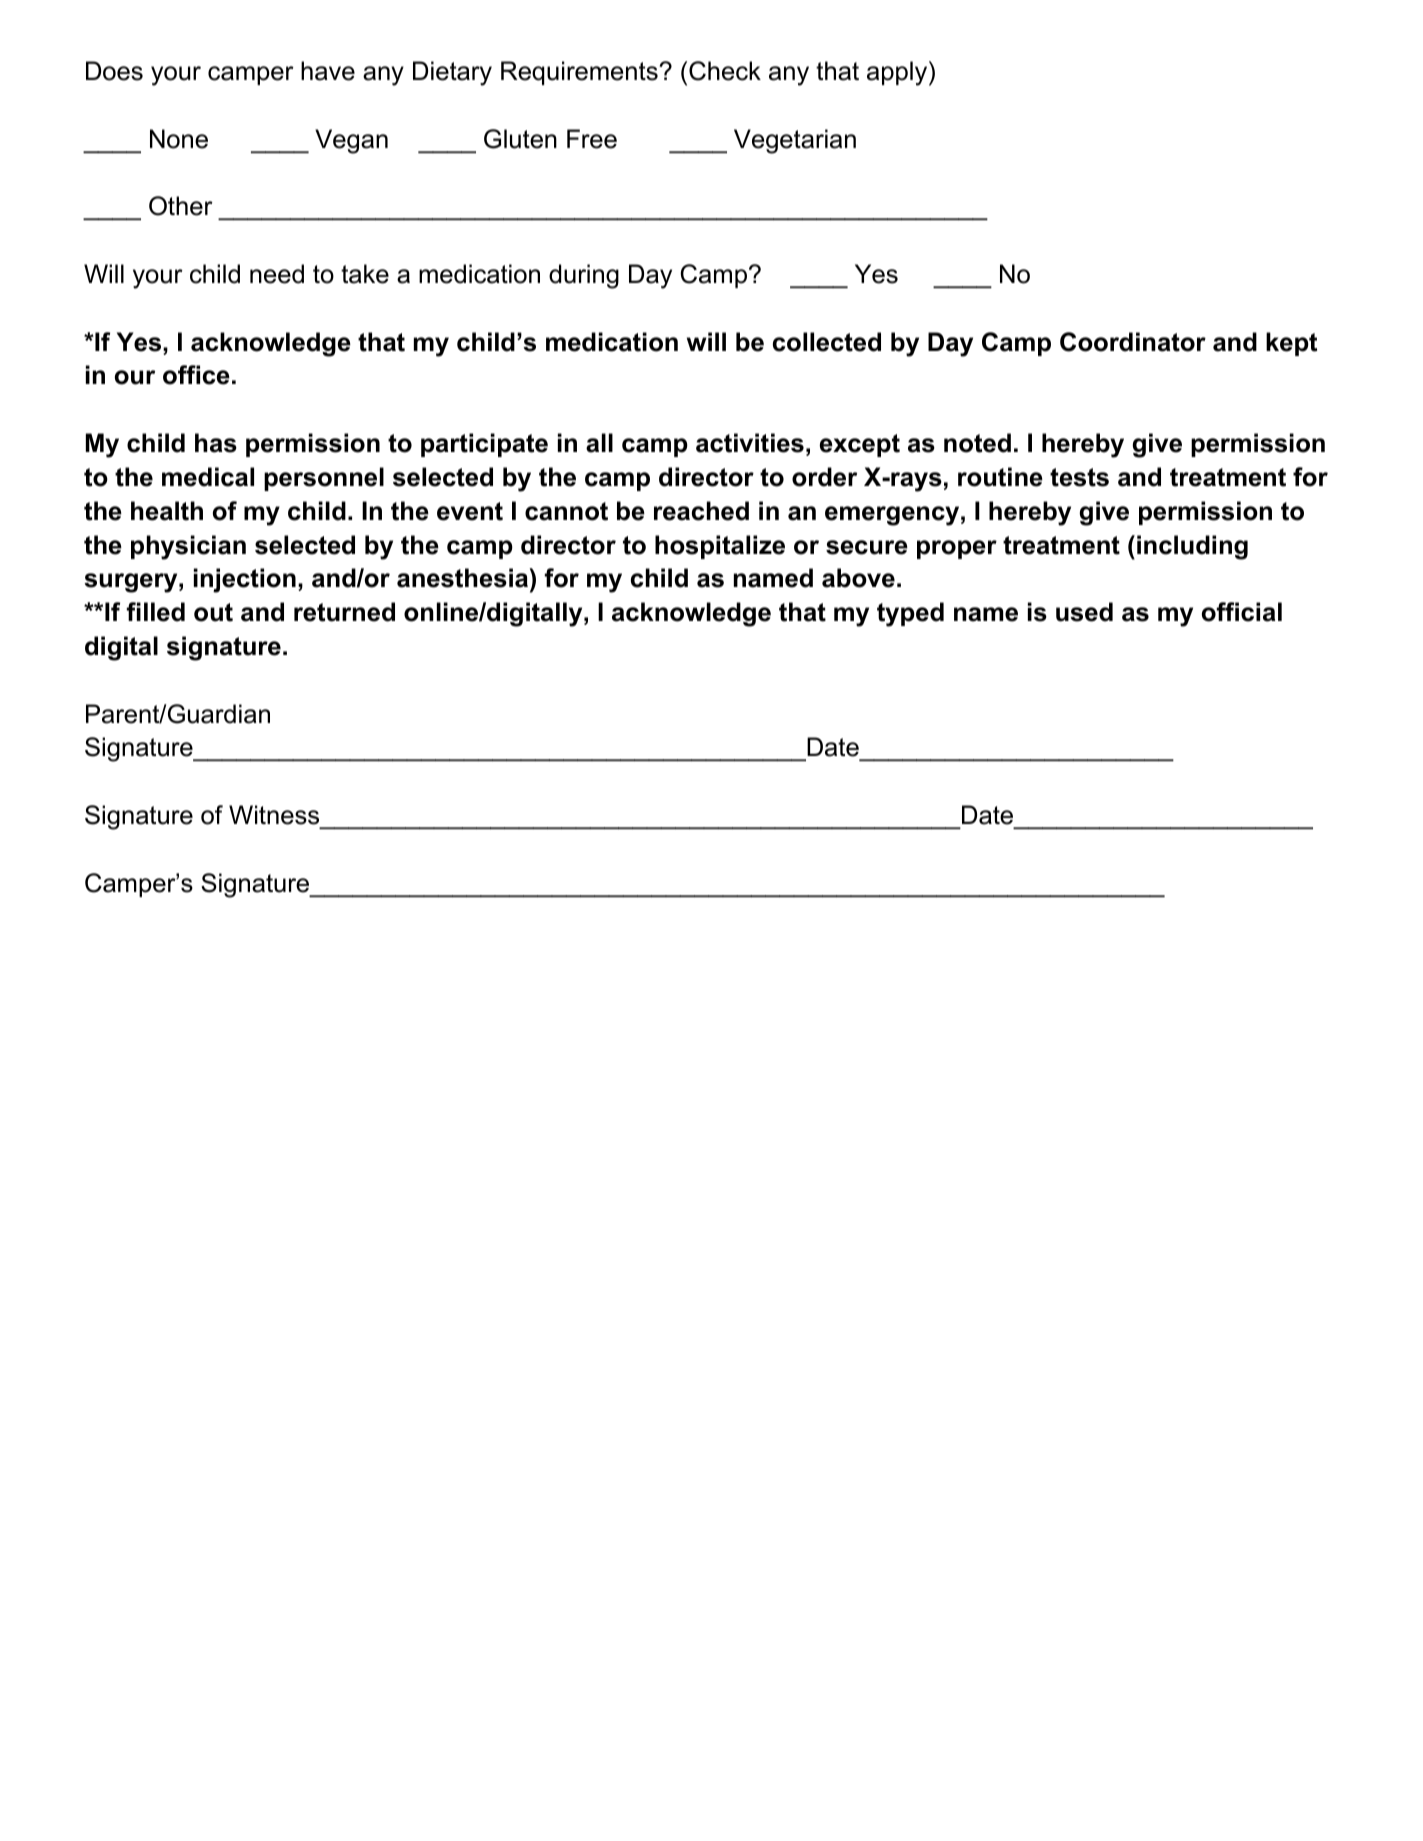 Image resolution: width=1423 pixels, height=1841 pixels. What do you see at coordinates (827, 342) in the page?
I see `collected` at bounding box center [827, 342].
